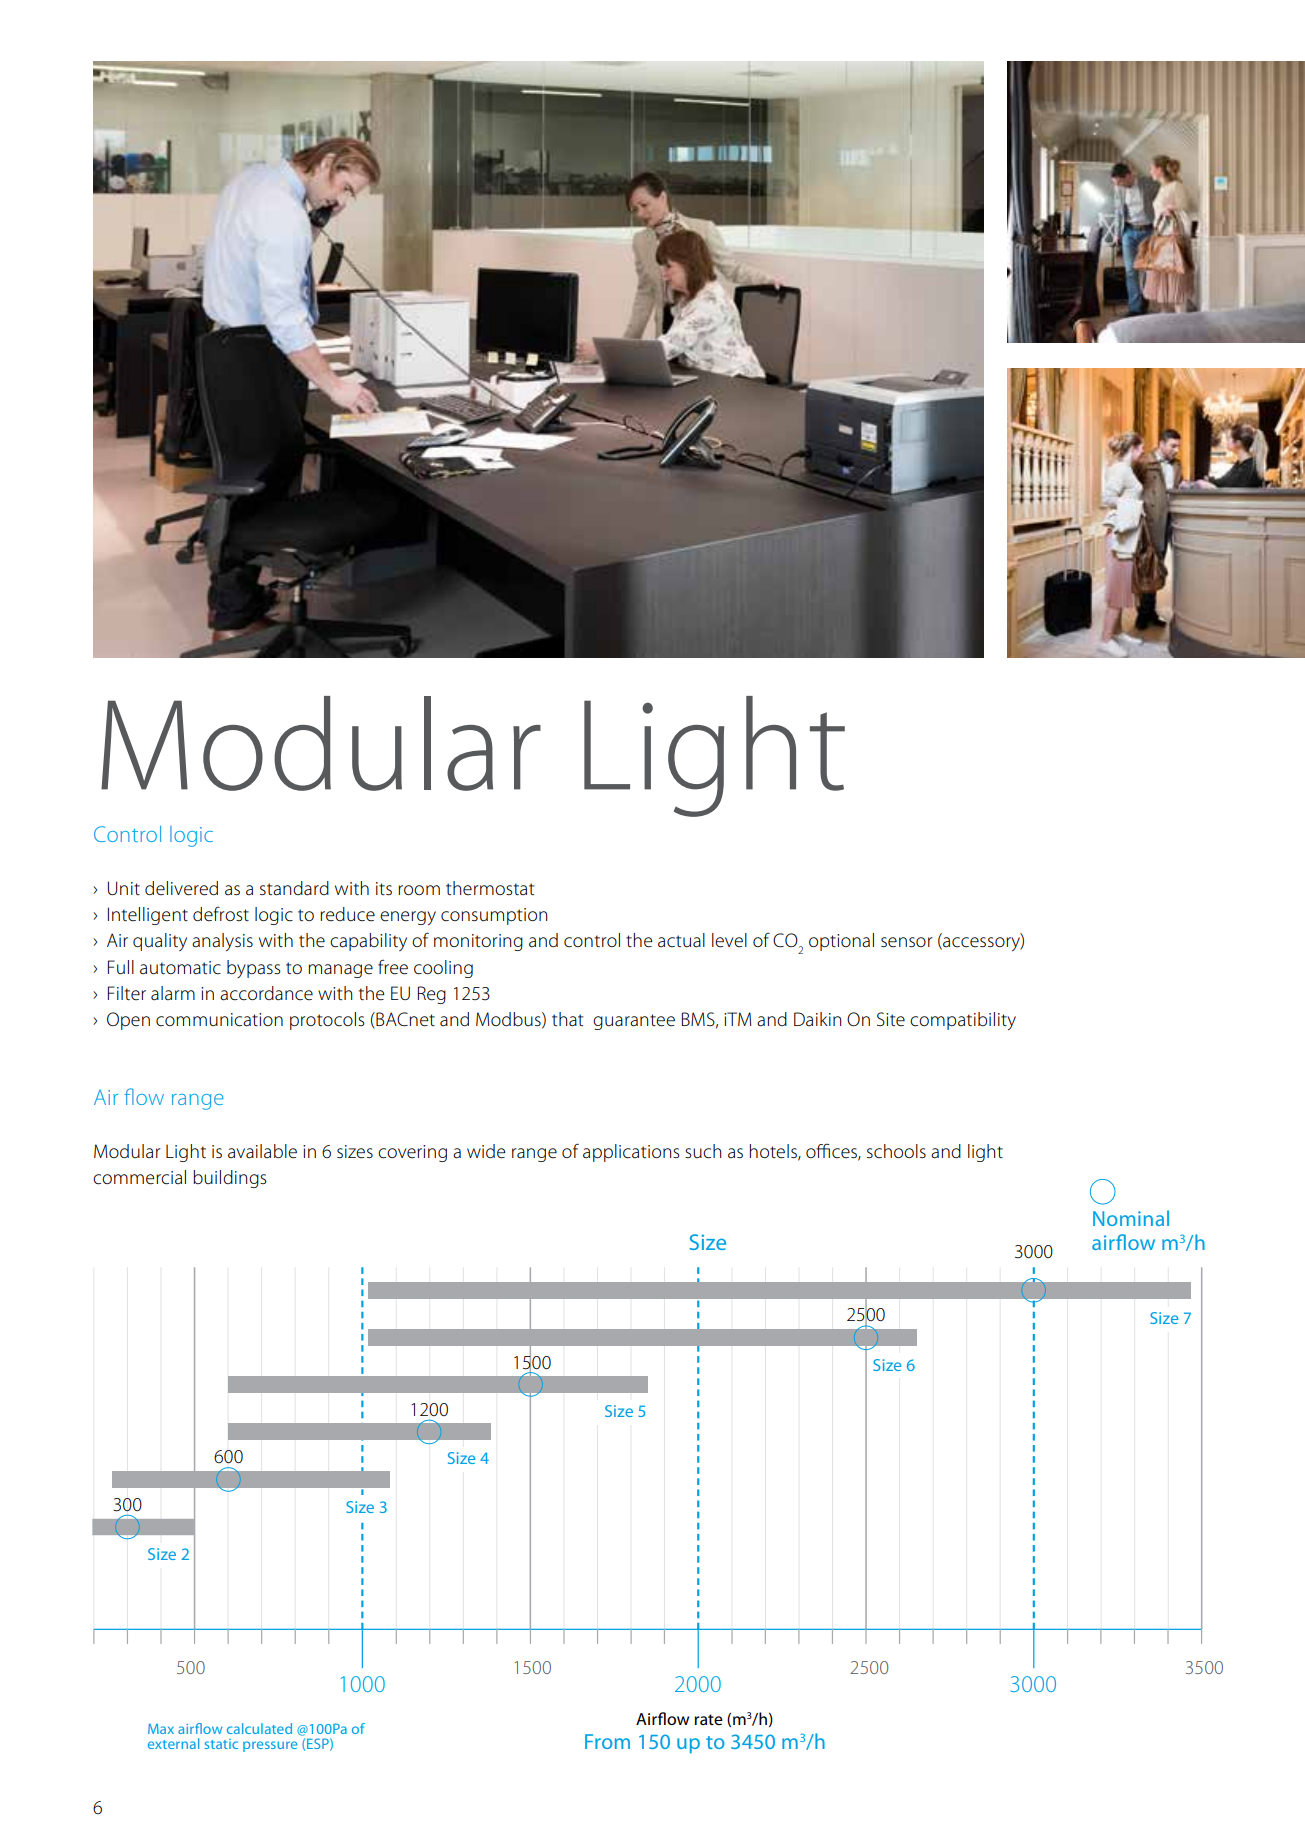  What do you see at coordinates (259, 1728) in the image?
I see `calculated` at bounding box center [259, 1728].
